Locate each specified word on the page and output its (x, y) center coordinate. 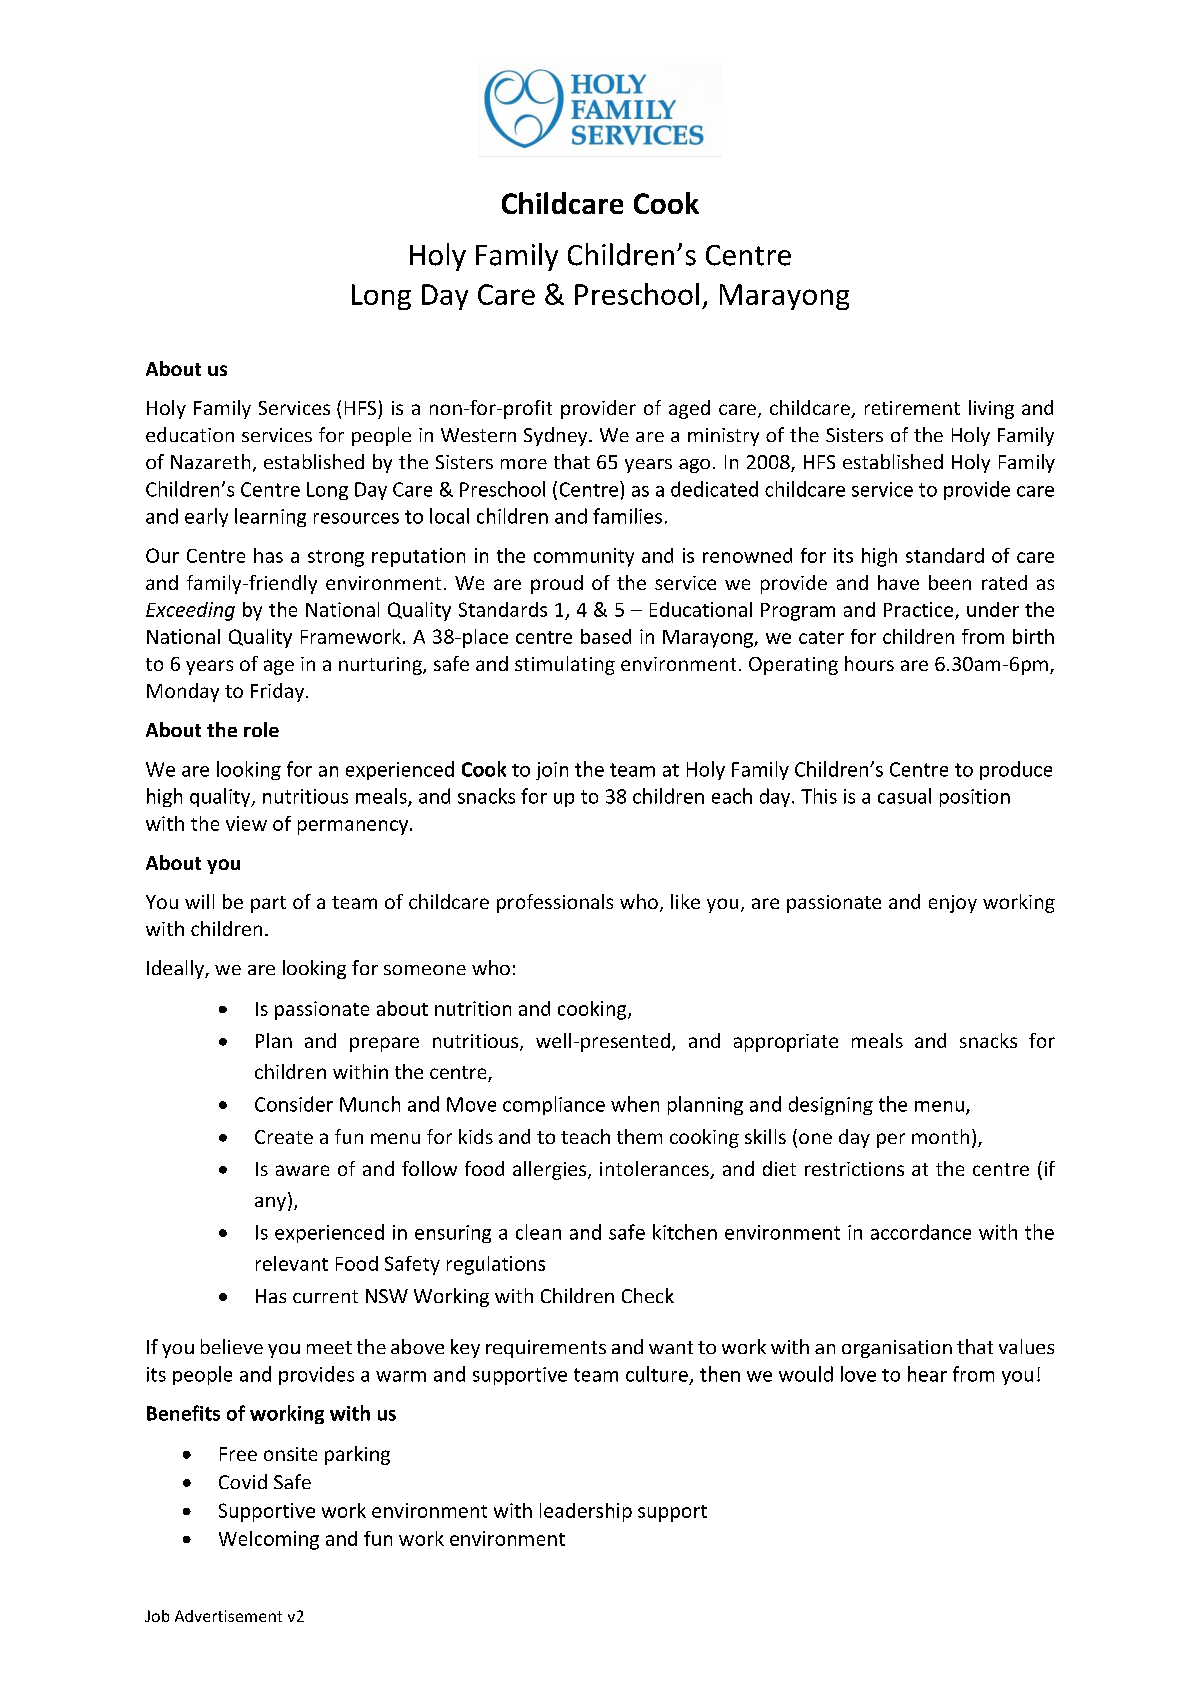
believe (232, 1346)
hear (927, 1374)
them (639, 1136)
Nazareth (210, 461)
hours (869, 663)
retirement (912, 408)
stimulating (565, 665)
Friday (279, 692)
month (940, 1136)
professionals (555, 903)
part (268, 904)
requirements (546, 1349)
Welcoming (269, 1540)
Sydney (557, 436)
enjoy (953, 904)
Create (284, 1137)
